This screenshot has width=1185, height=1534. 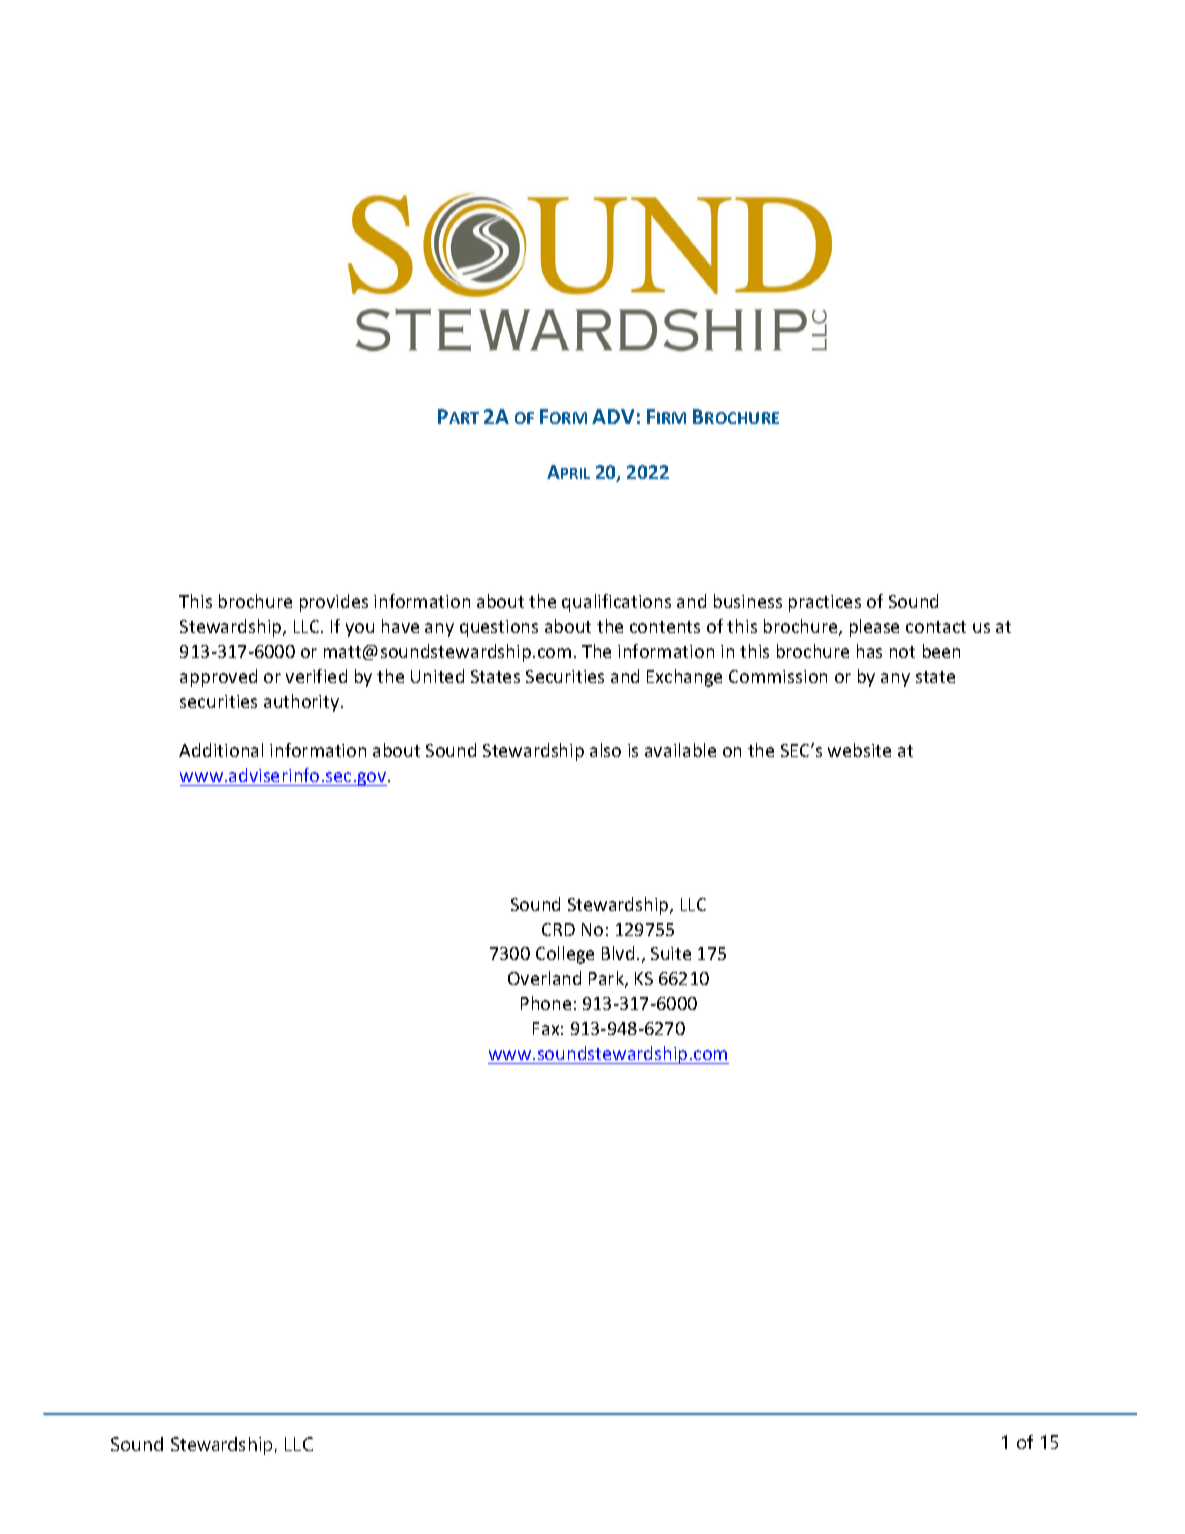 I want to click on practices, so click(x=825, y=603).
